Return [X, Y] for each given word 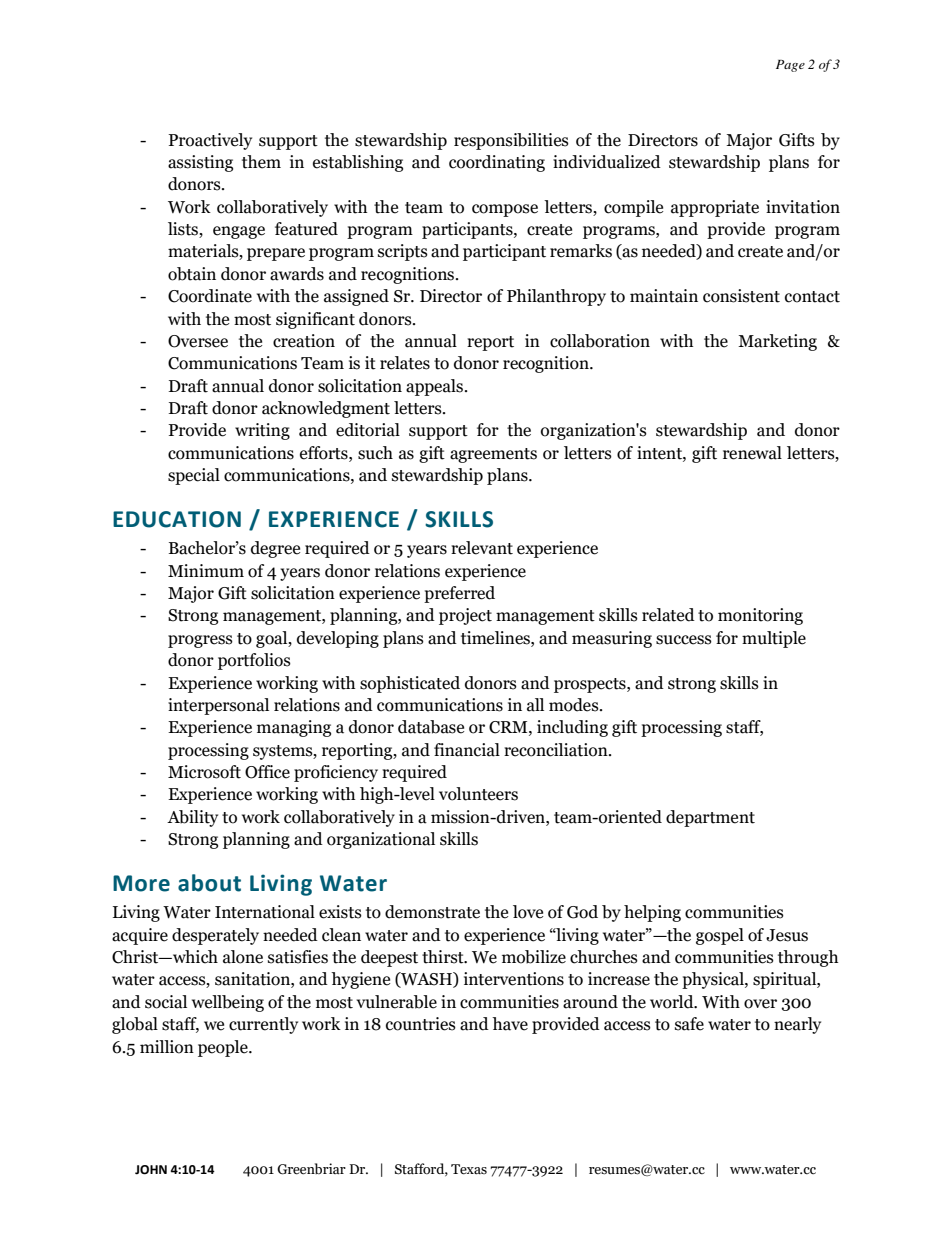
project [465, 616]
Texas [469, 1169]
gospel [720, 936]
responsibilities [511, 141]
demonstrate [432, 912]
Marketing [777, 342]
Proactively [210, 141]
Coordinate [210, 296]
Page [790, 66]
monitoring [760, 616]
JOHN [151, 1170]
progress [200, 641]
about [209, 883]
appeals [436, 387]
